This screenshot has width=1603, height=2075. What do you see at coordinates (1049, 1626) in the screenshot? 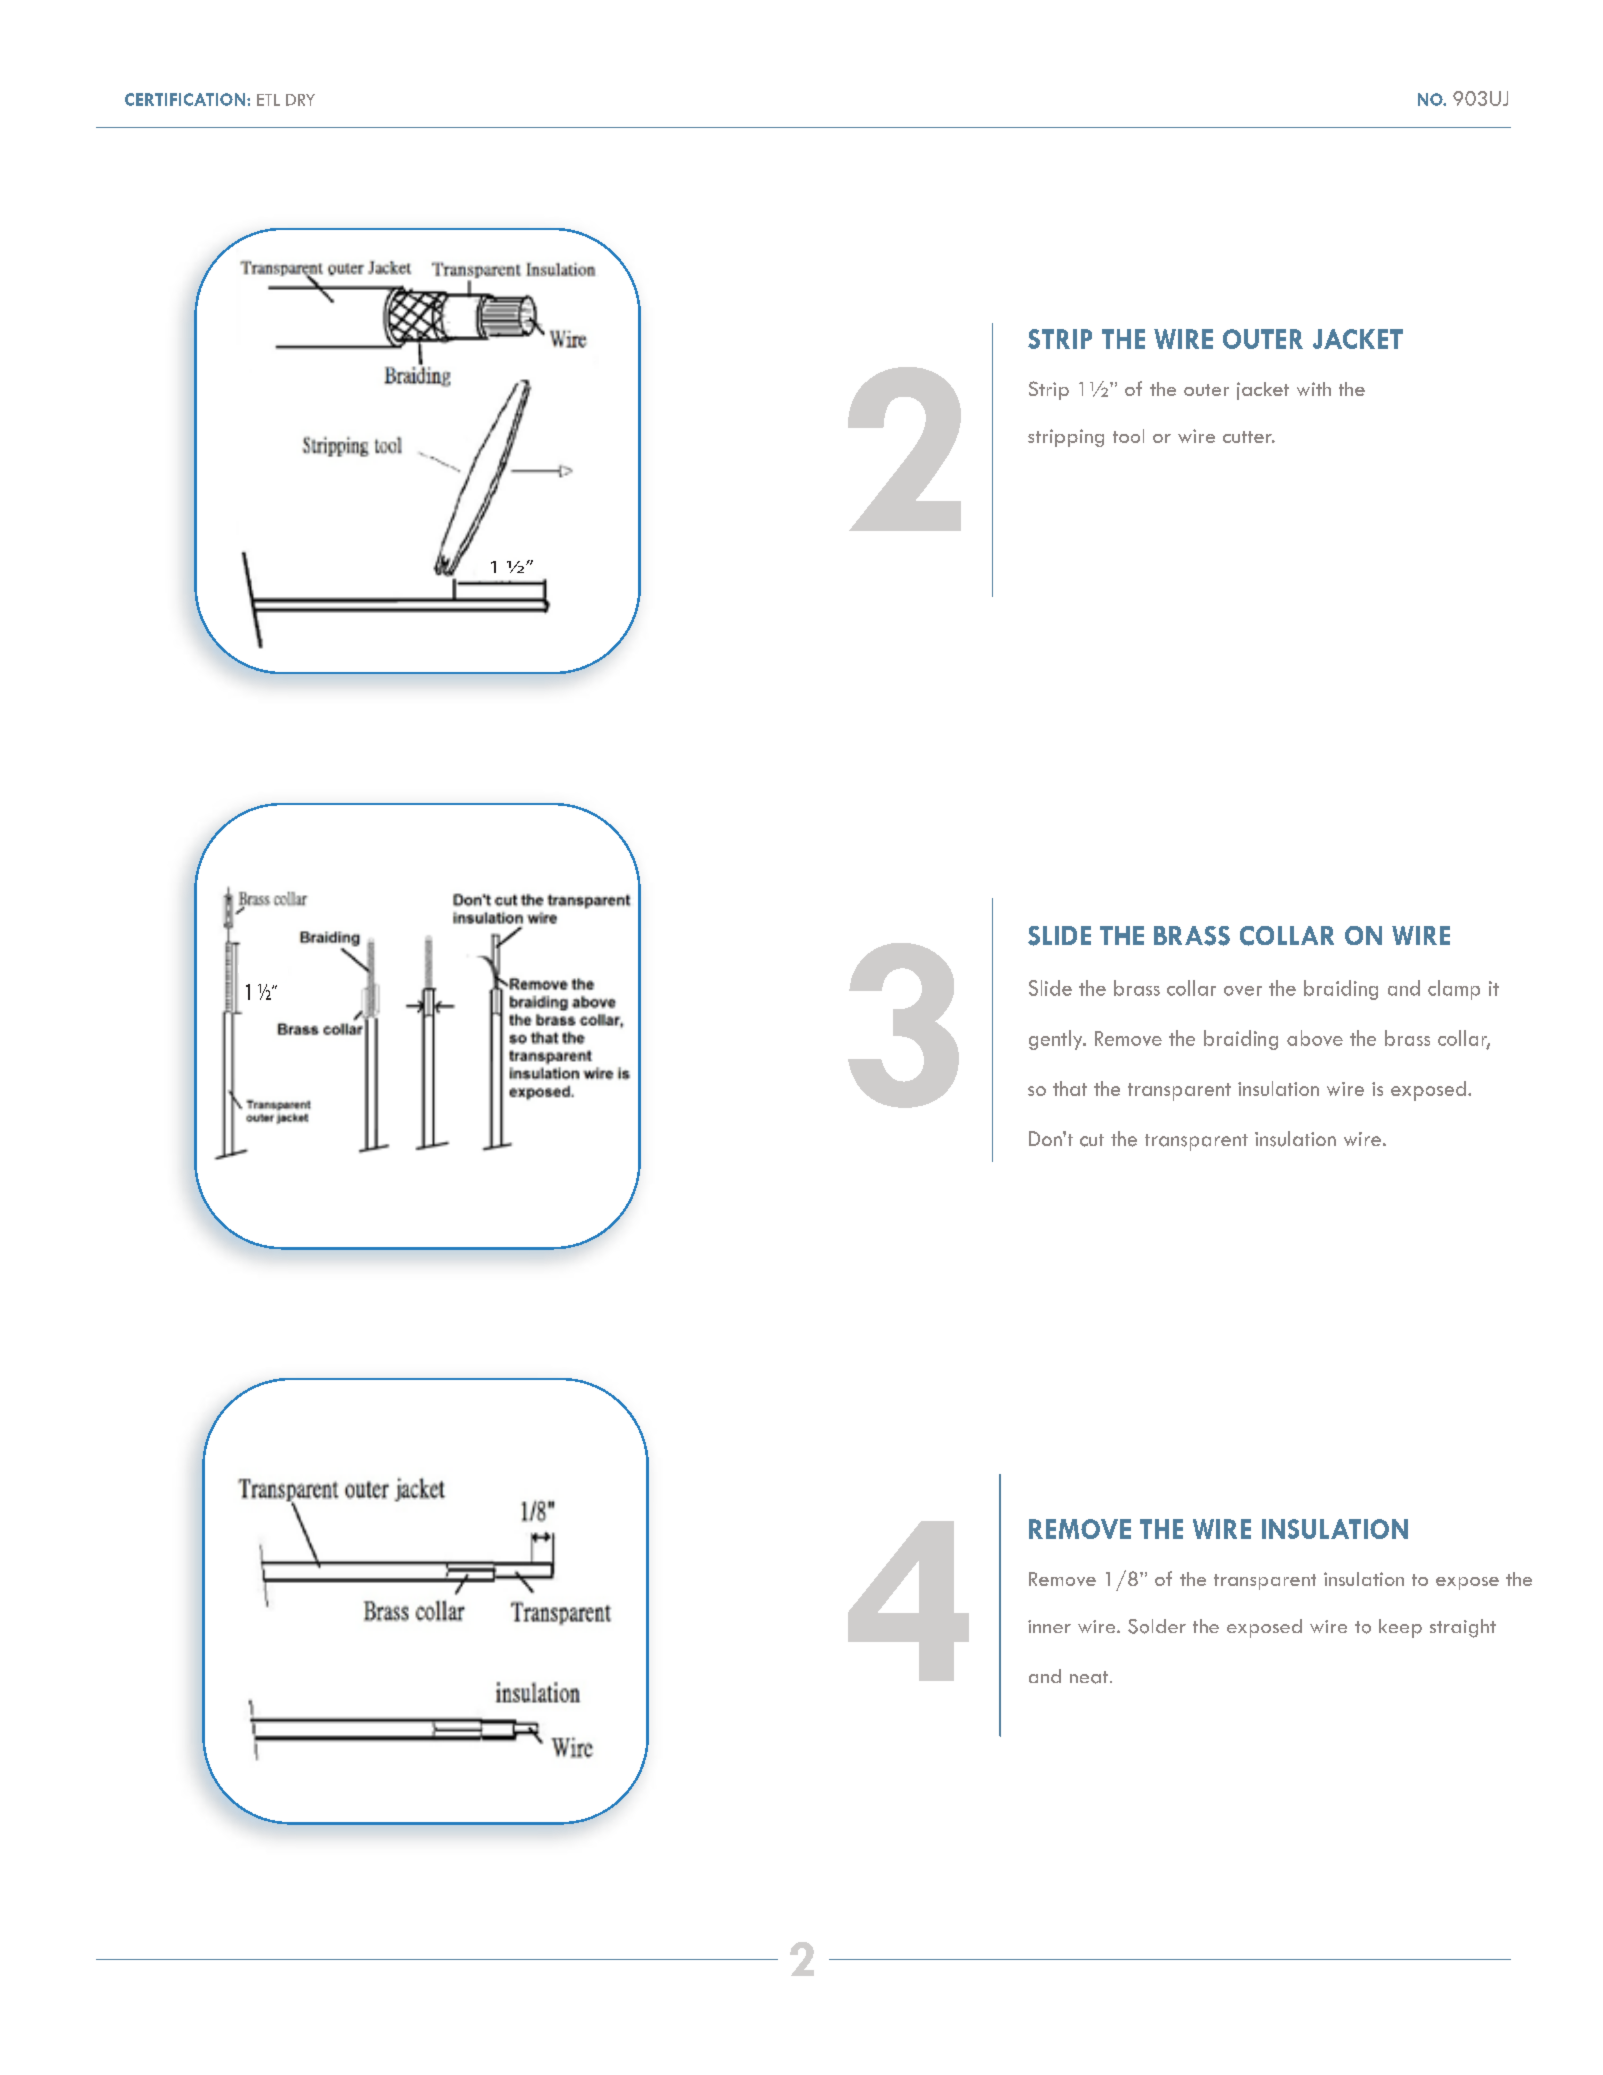
I see `inner` at bounding box center [1049, 1626].
